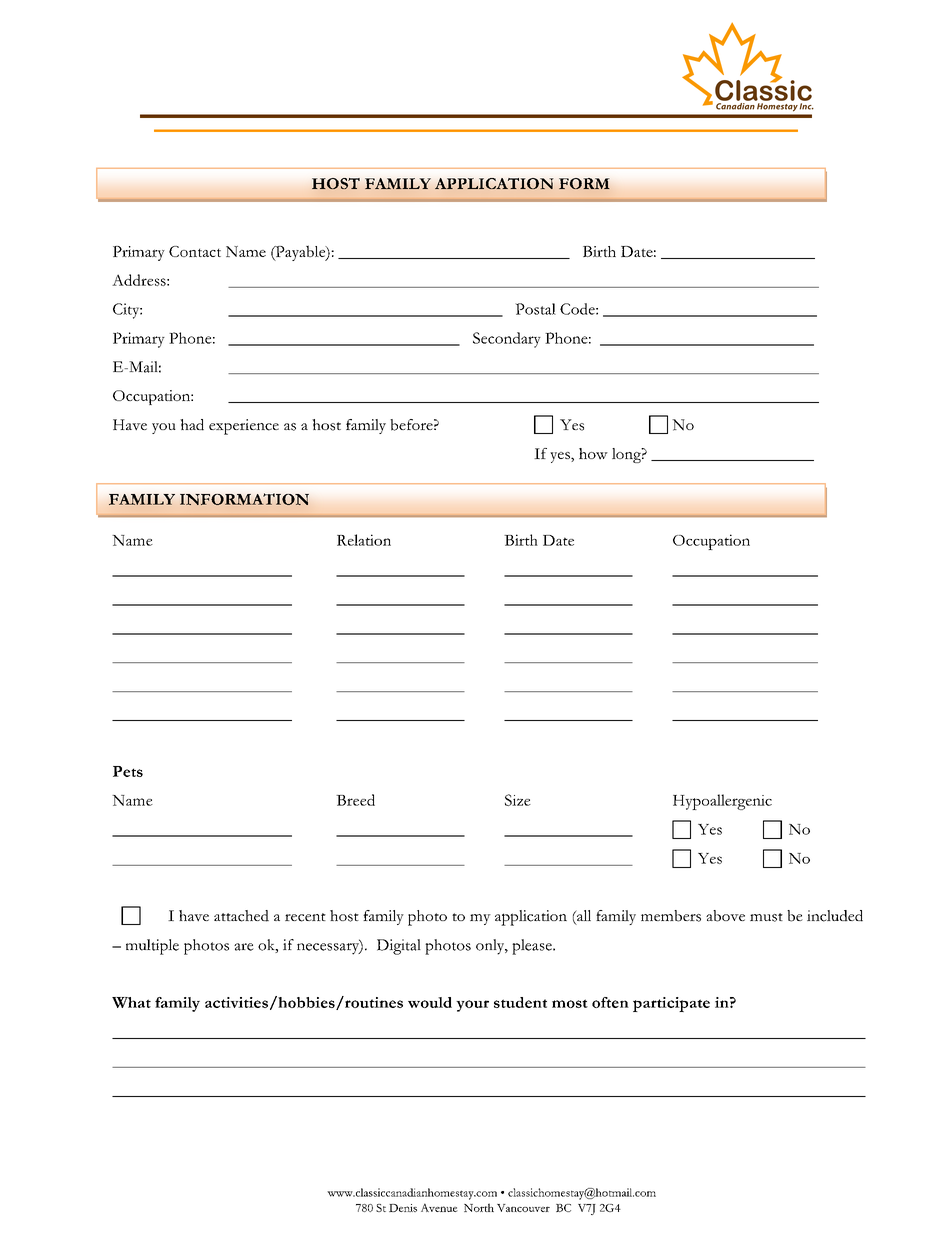  I want to click on Secondary, so click(507, 340).
